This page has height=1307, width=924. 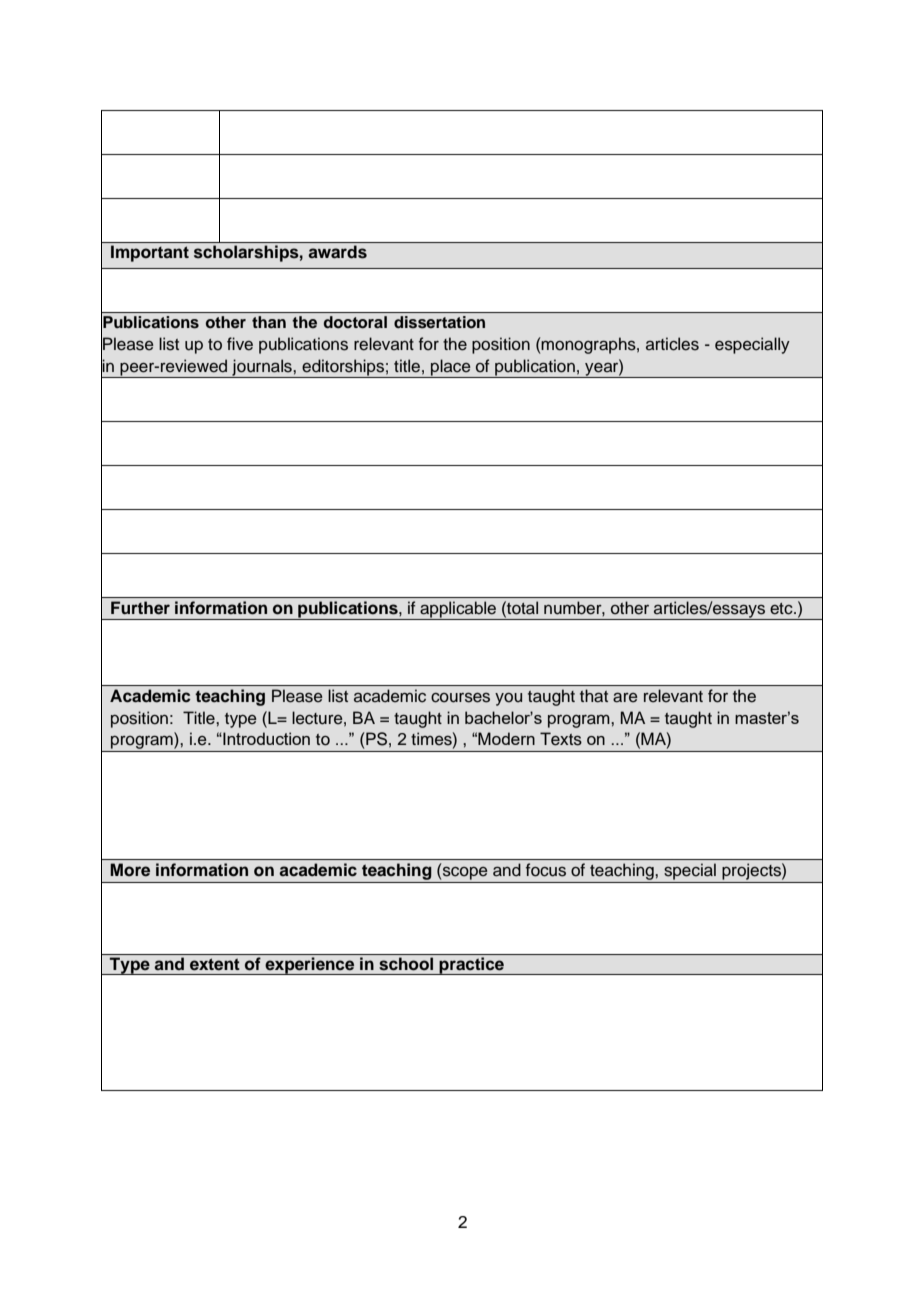 What do you see at coordinates (782, 609) in the page?
I see `etc` at bounding box center [782, 609].
